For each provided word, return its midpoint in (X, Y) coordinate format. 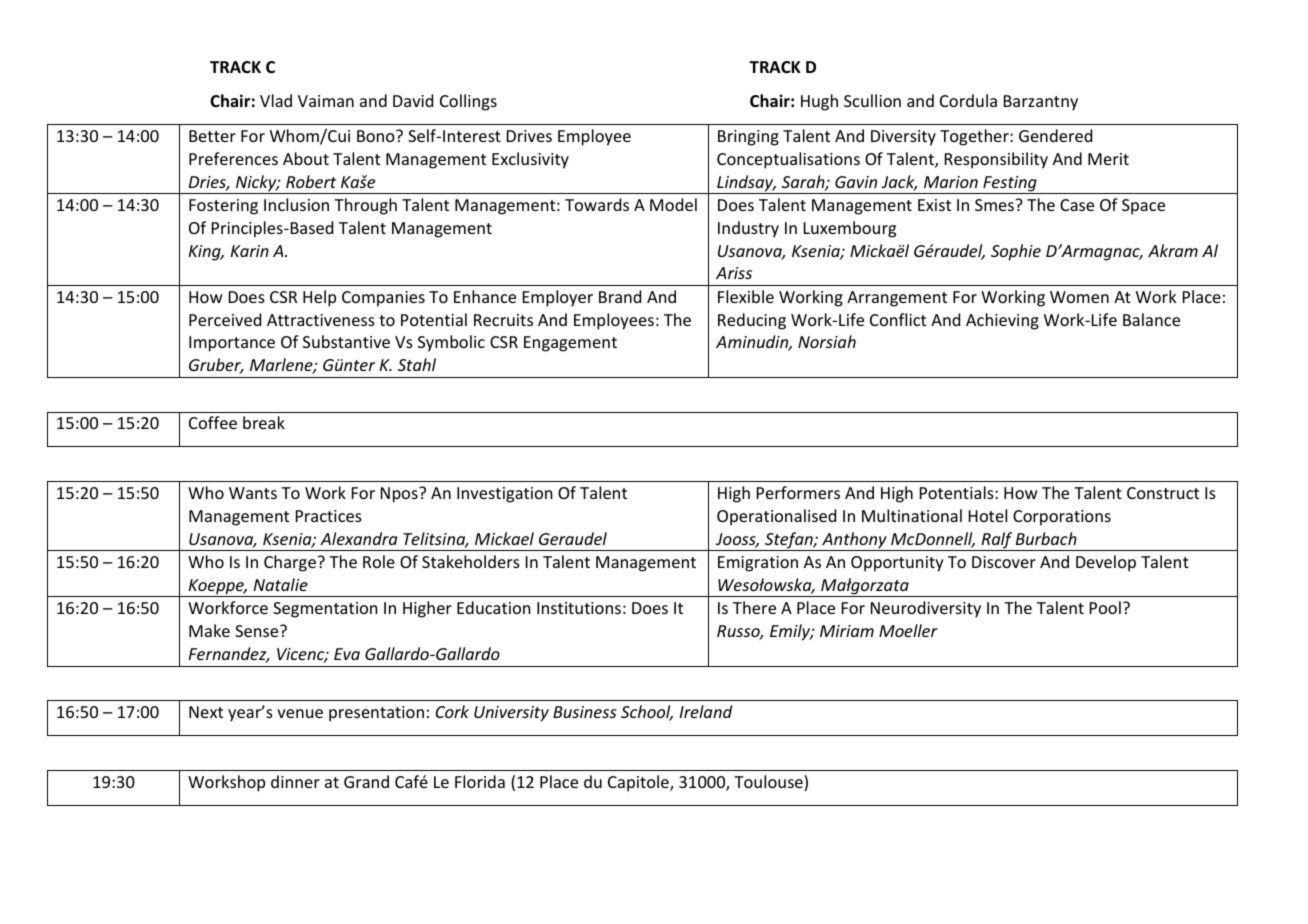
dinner (295, 781)
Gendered (1055, 135)
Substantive (346, 341)
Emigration (758, 564)
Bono (377, 136)
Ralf (997, 541)
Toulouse (769, 783)
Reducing (752, 321)
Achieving (1002, 321)
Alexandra (358, 538)
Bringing (748, 138)
